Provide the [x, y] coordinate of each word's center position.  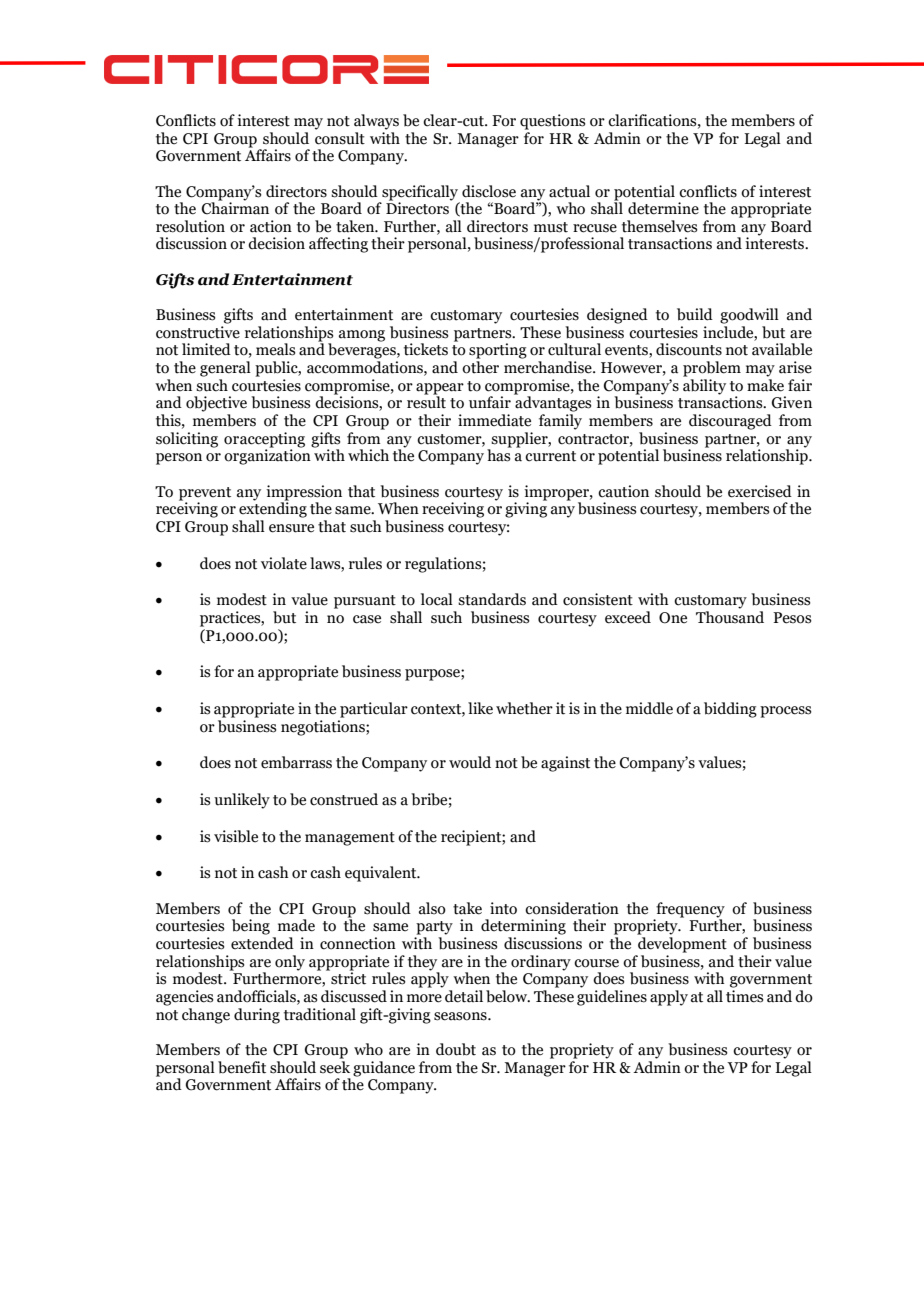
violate [284, 563]
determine [663, 208]
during [257, 1016]
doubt [456, 1049]
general [225, 369]
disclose [489, 191]
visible [236, 836]
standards [492, 599]
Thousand [730, 617]
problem [712, 369]
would [470, 762]
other [480, 367]
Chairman [235, 207]
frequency [690, 910]
